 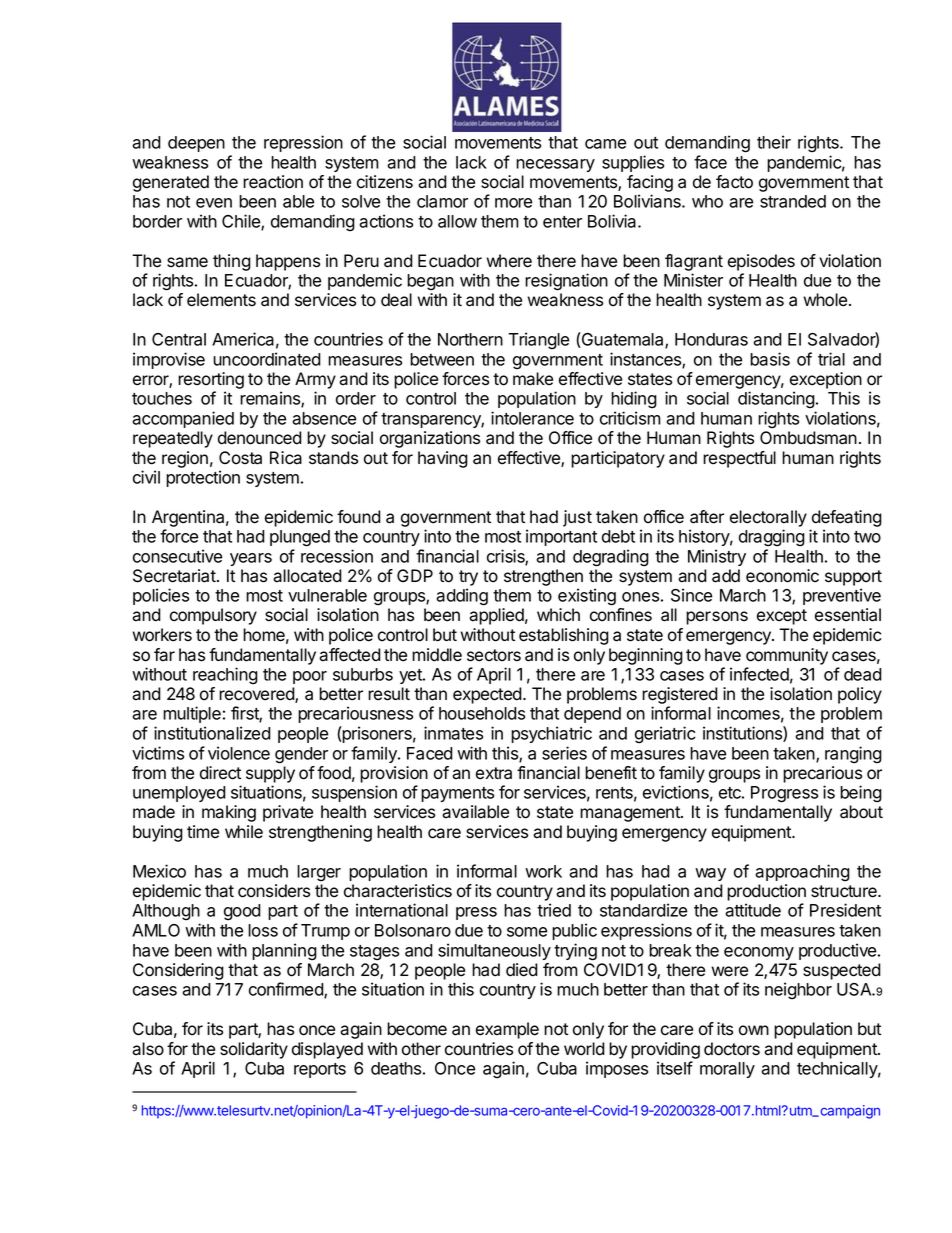 What do you see at coordinates (754, 1030) in the screenshot?
I see `own` at bounding box center [754, 1030].
